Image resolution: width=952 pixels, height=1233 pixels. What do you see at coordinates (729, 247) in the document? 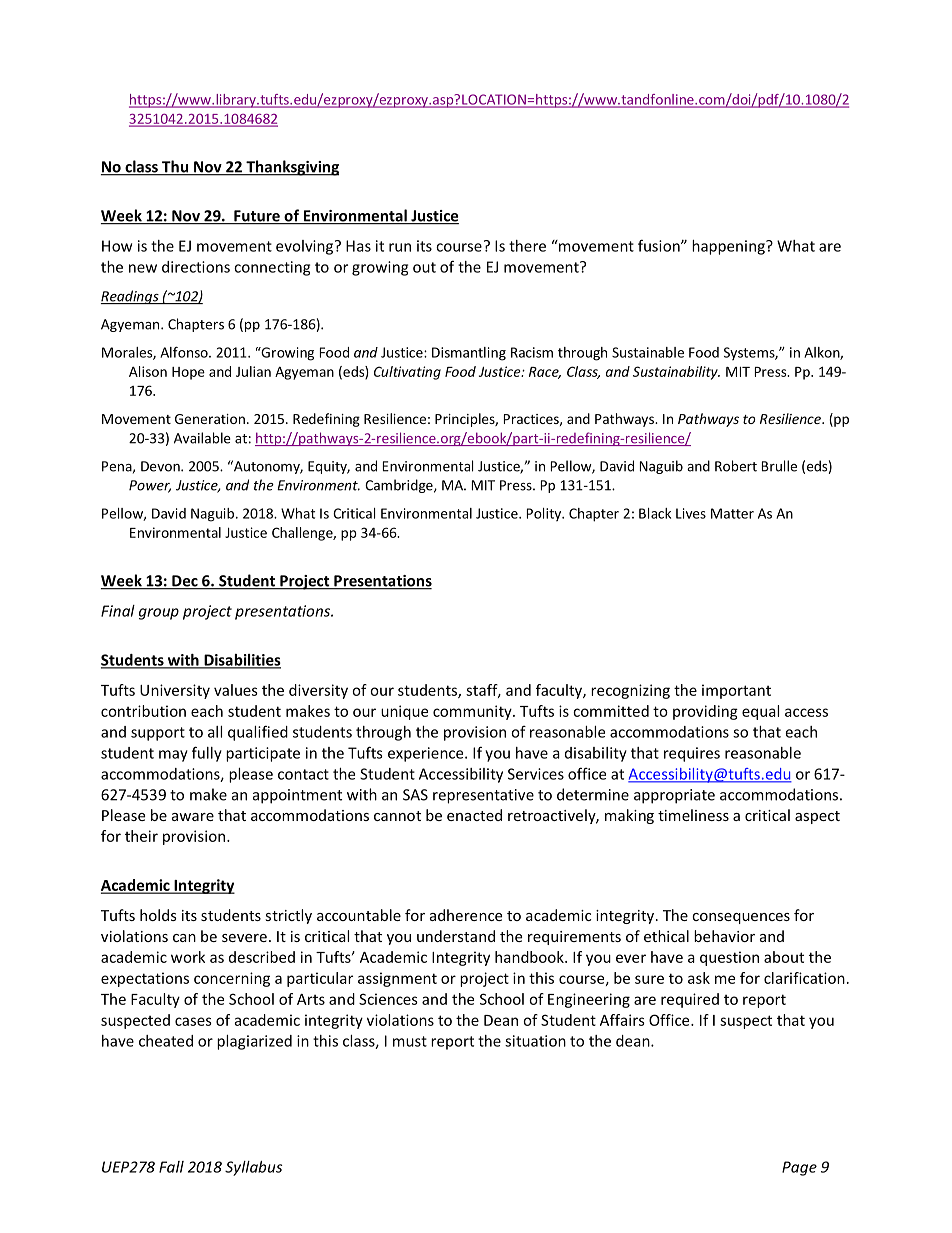
I see `happening` at bounding box center [729, 247].
